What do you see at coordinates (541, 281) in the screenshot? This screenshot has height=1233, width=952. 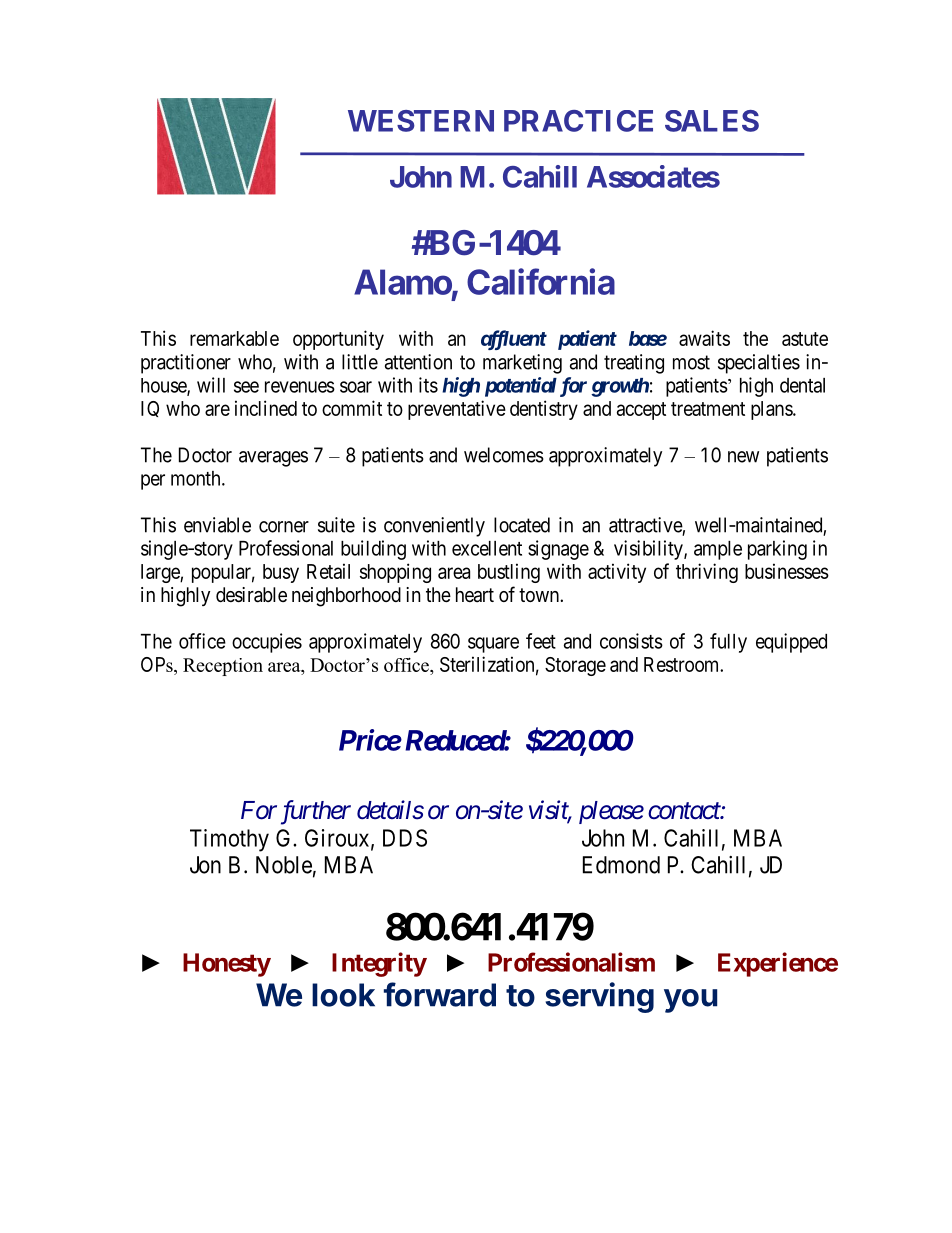 I see `California` at bounding box center [541, 281].
